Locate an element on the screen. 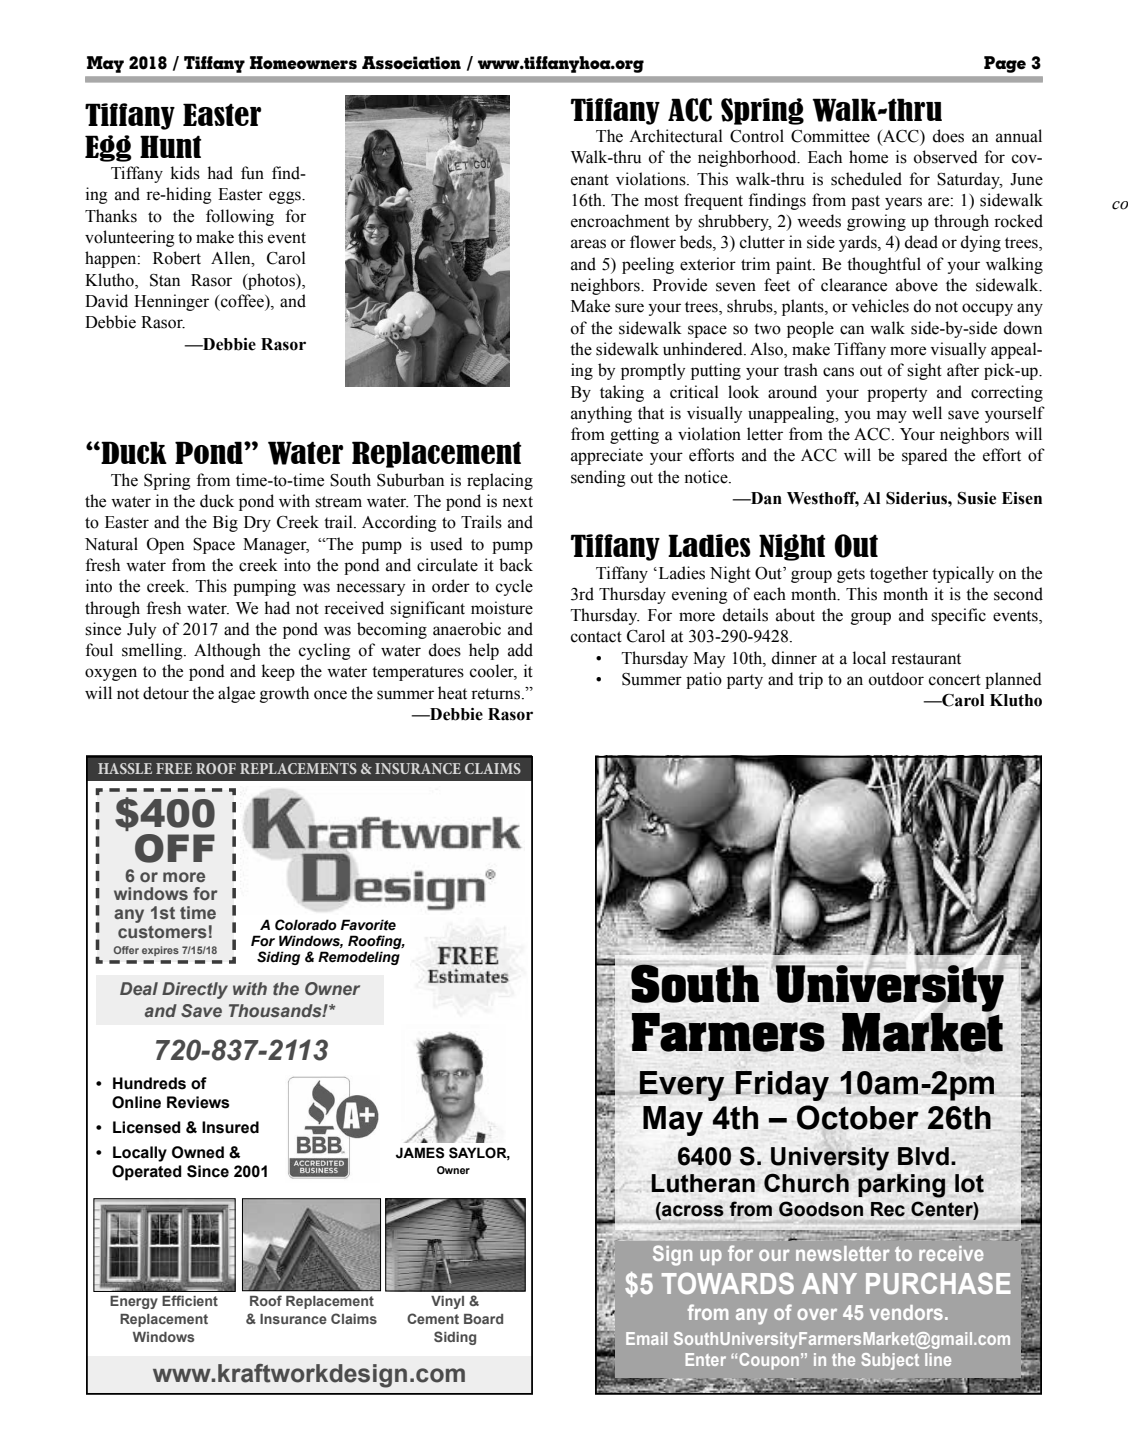 Image resolution: width=1128 pixels, height=1448 pixels. algae is located at coordinates (236, 694).
